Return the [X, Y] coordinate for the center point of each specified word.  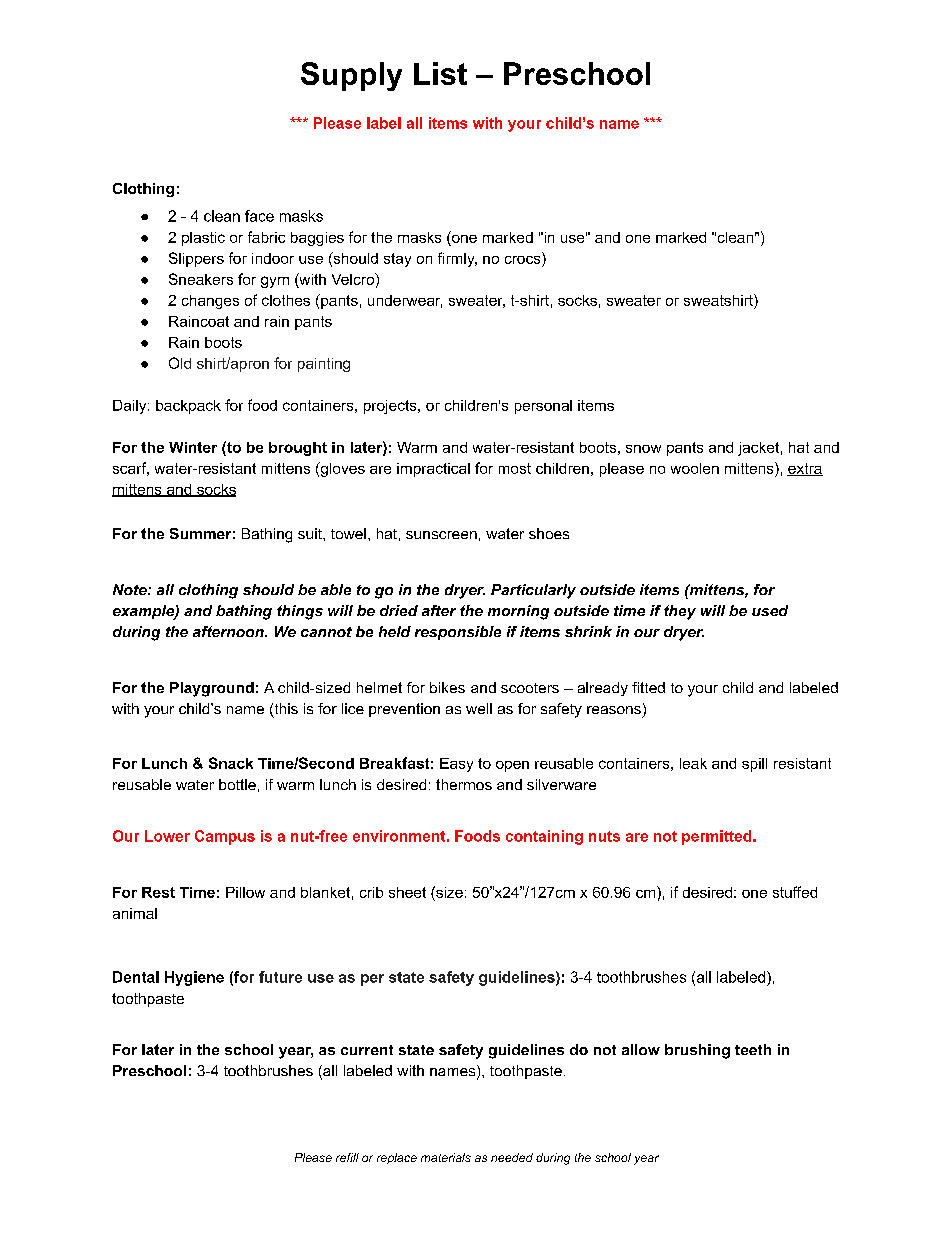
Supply [351, 76]
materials [446, 1157]
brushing [697, 1051]
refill [347, 1157]
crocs [522, 260]
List [440, 73]
